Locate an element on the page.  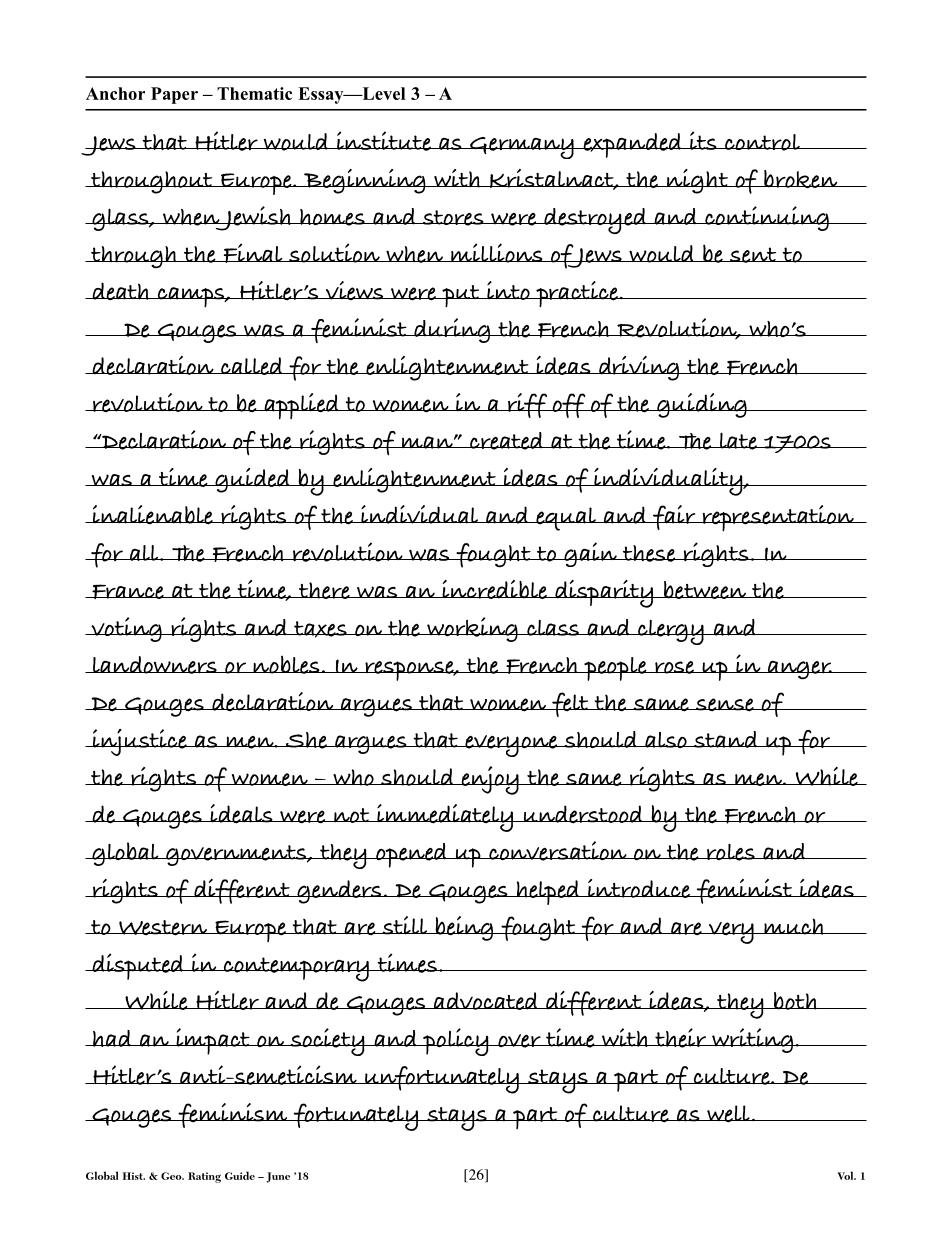
called is located at coordinates (251, 366).
